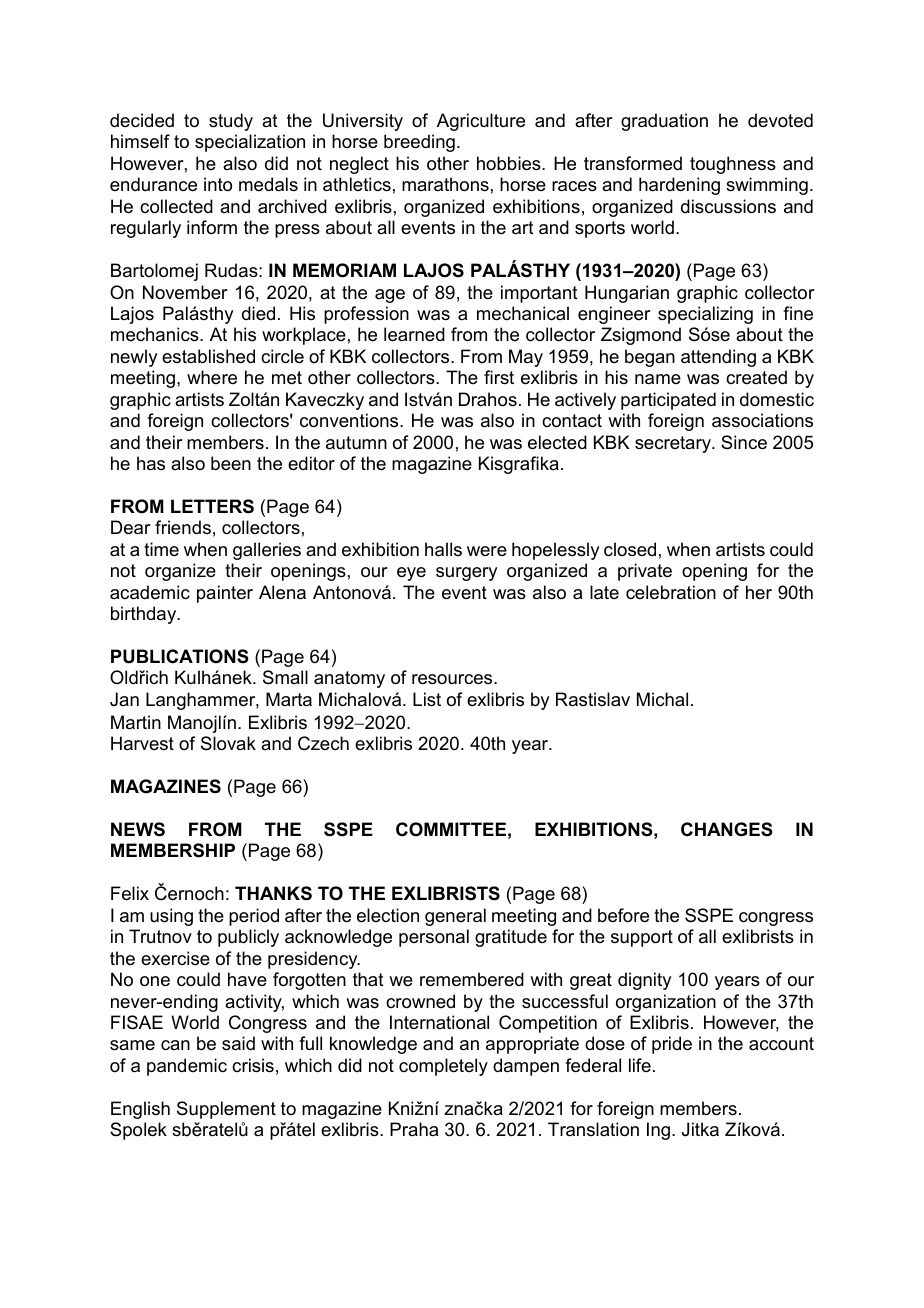 The image size is (924, 1308). Describe the element at coordinates (744, 442) in the screenshot. I see `Since` at that location.
